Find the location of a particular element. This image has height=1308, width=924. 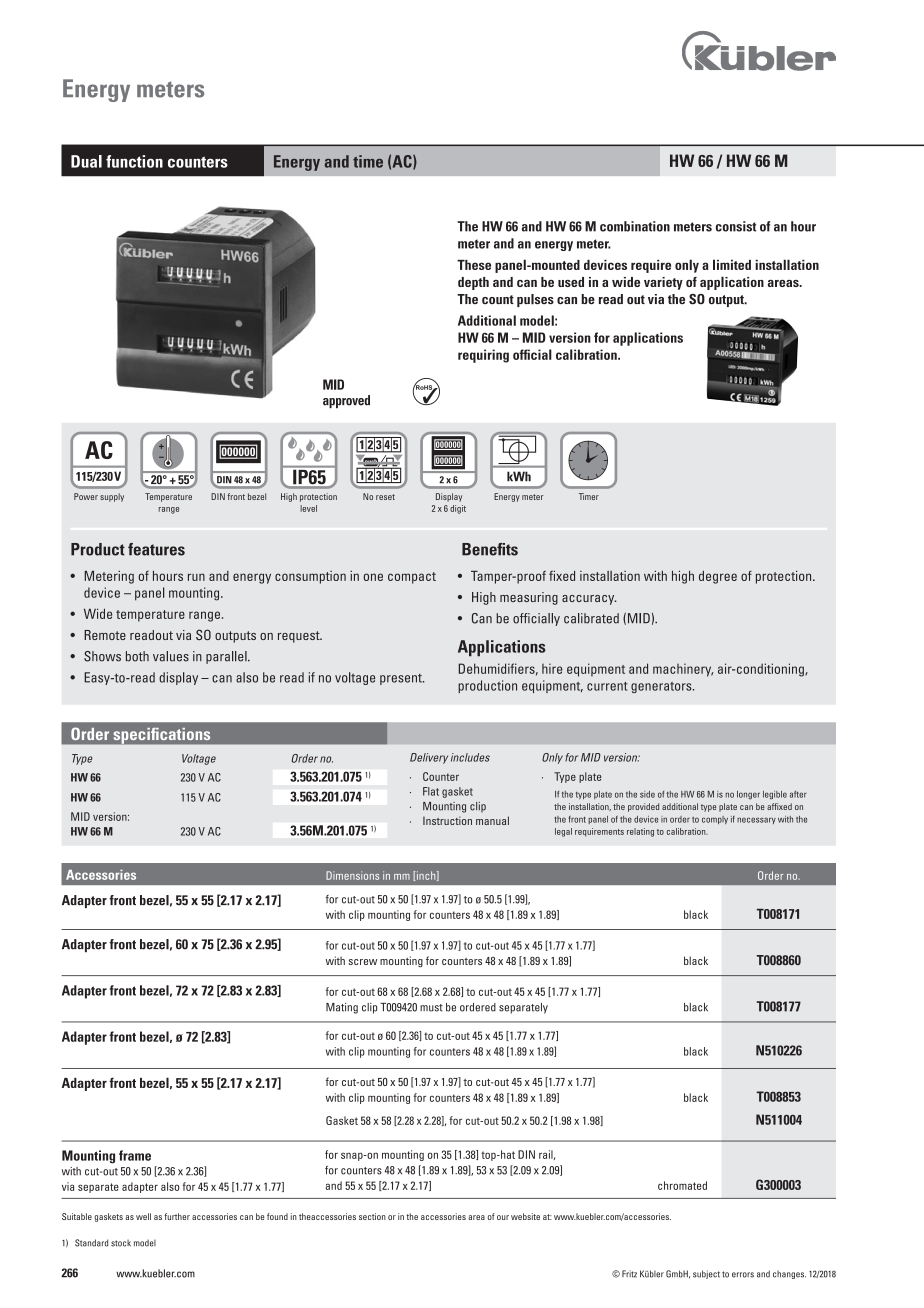

digit is located at coordinates (458, 509).
